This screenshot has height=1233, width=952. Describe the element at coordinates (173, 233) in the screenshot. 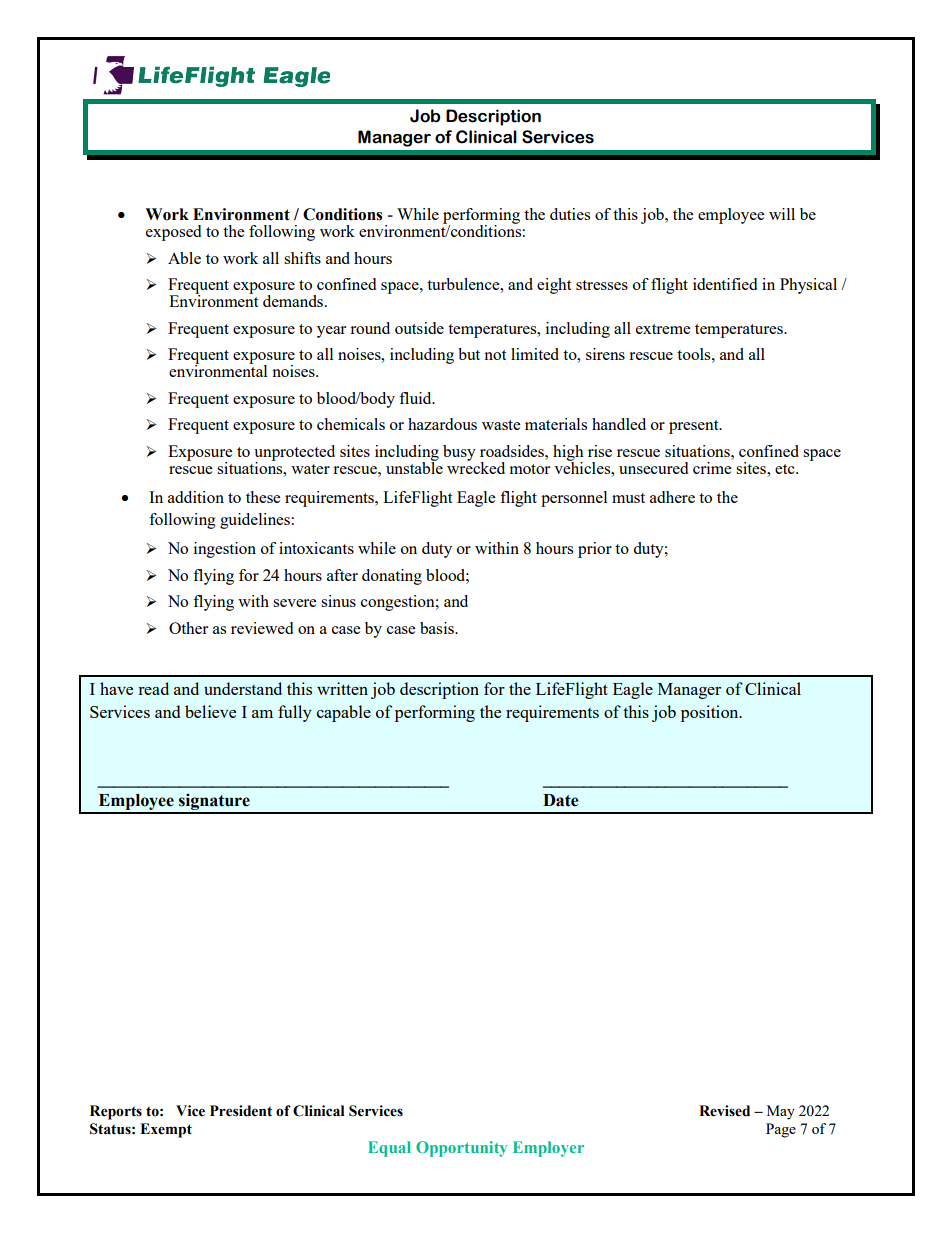

I see `exposed` at that location.
